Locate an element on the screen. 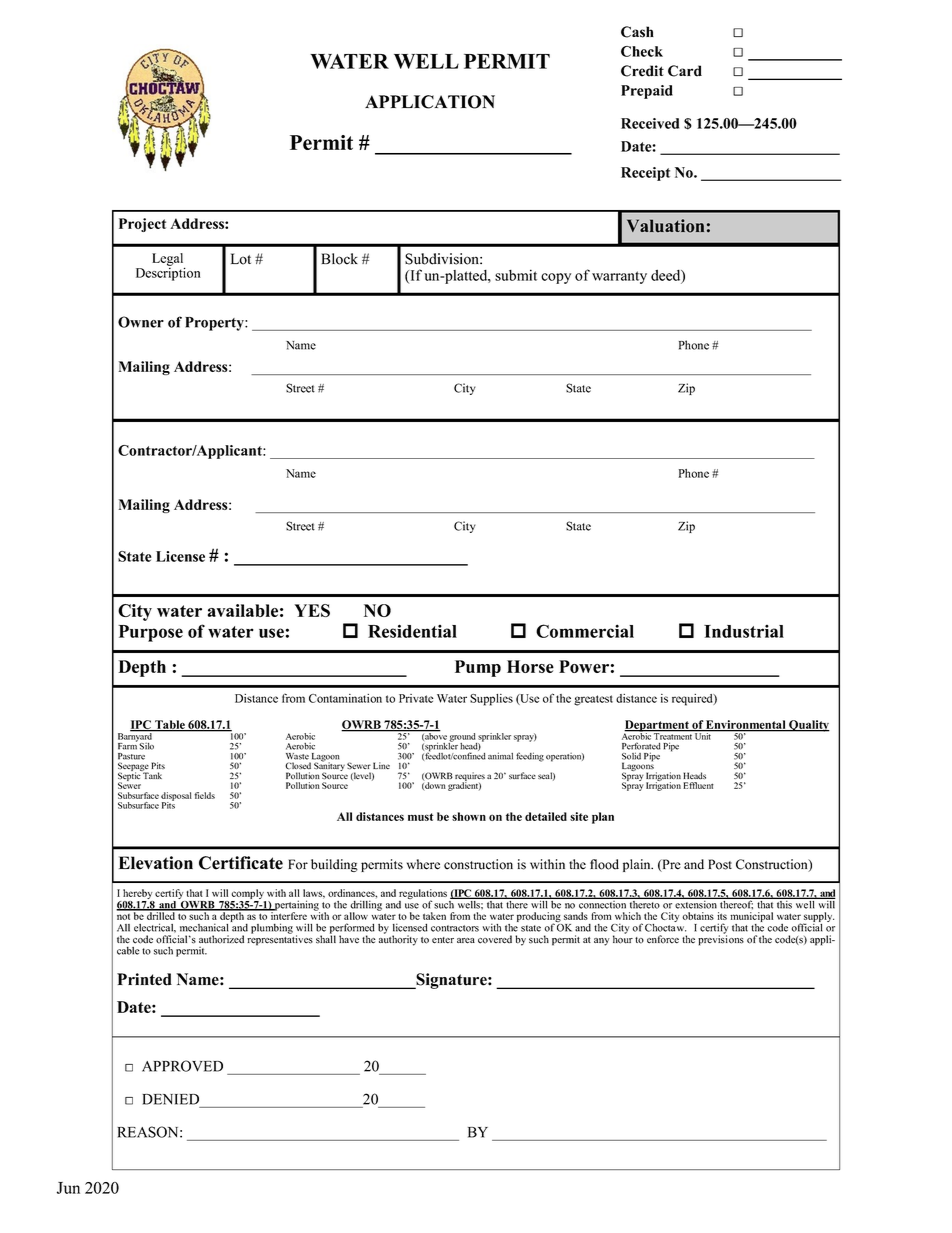 The height and width of the screenshot is (1233, 952). Jun is located at coordinates (68, 1188).
